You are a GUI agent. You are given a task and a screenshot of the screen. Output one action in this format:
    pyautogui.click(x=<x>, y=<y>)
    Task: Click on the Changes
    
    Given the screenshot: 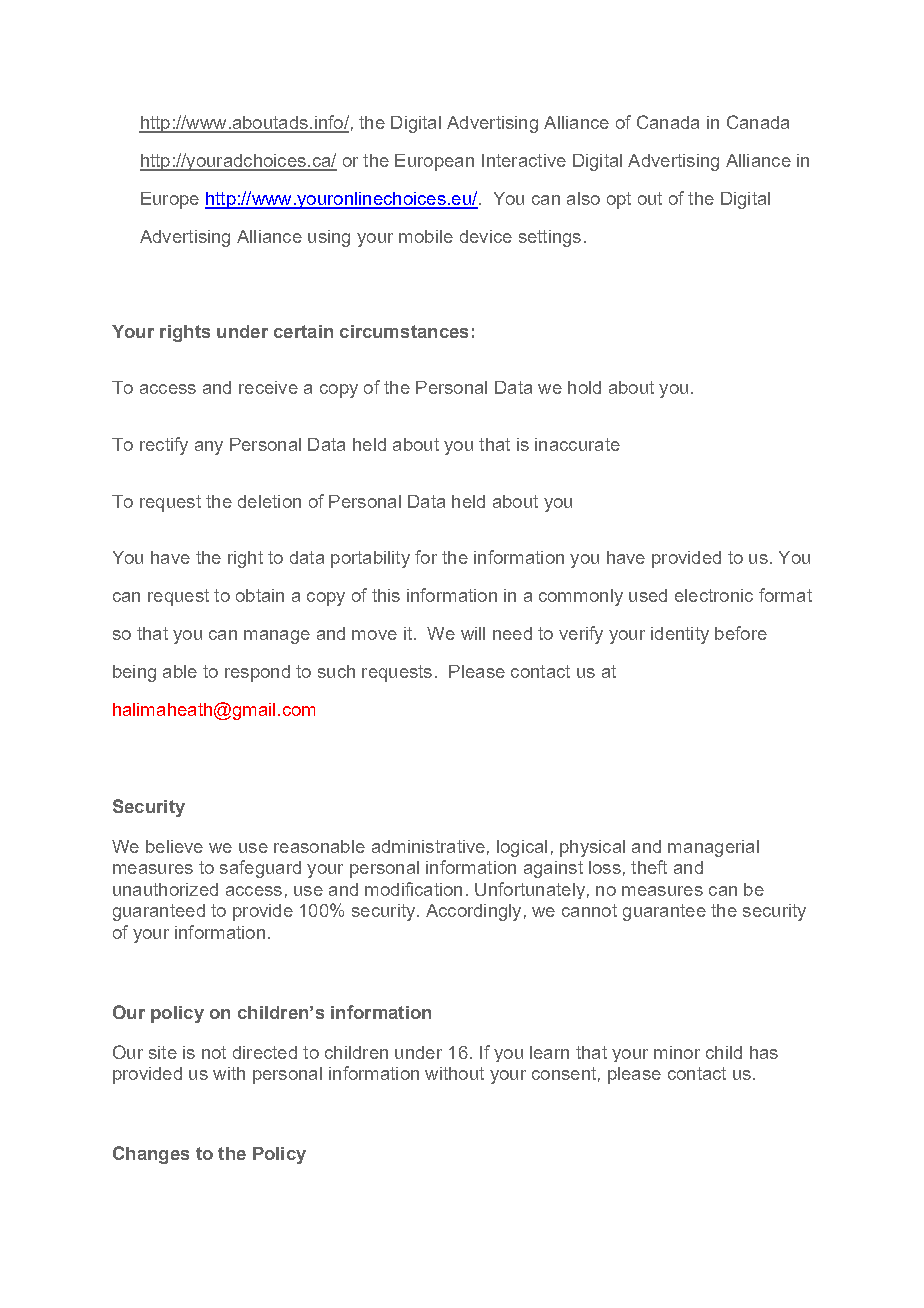 What is the action you would take?
    pyautogui.click(x=151, y=1155)
